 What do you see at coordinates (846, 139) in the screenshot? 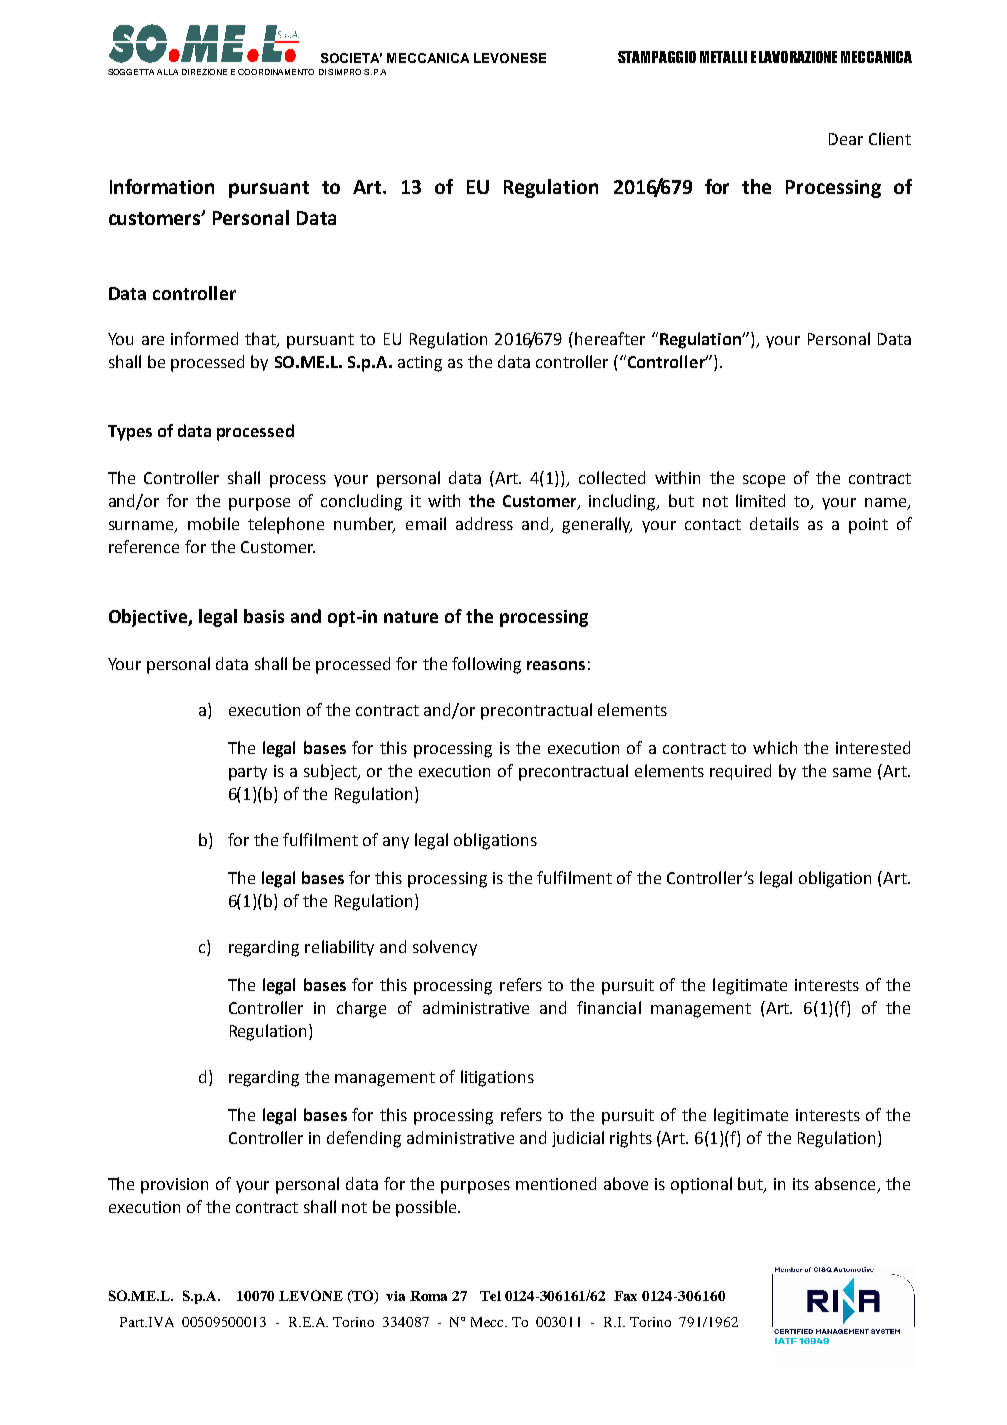
I see `Dear` at bounding box center [846, 139].
